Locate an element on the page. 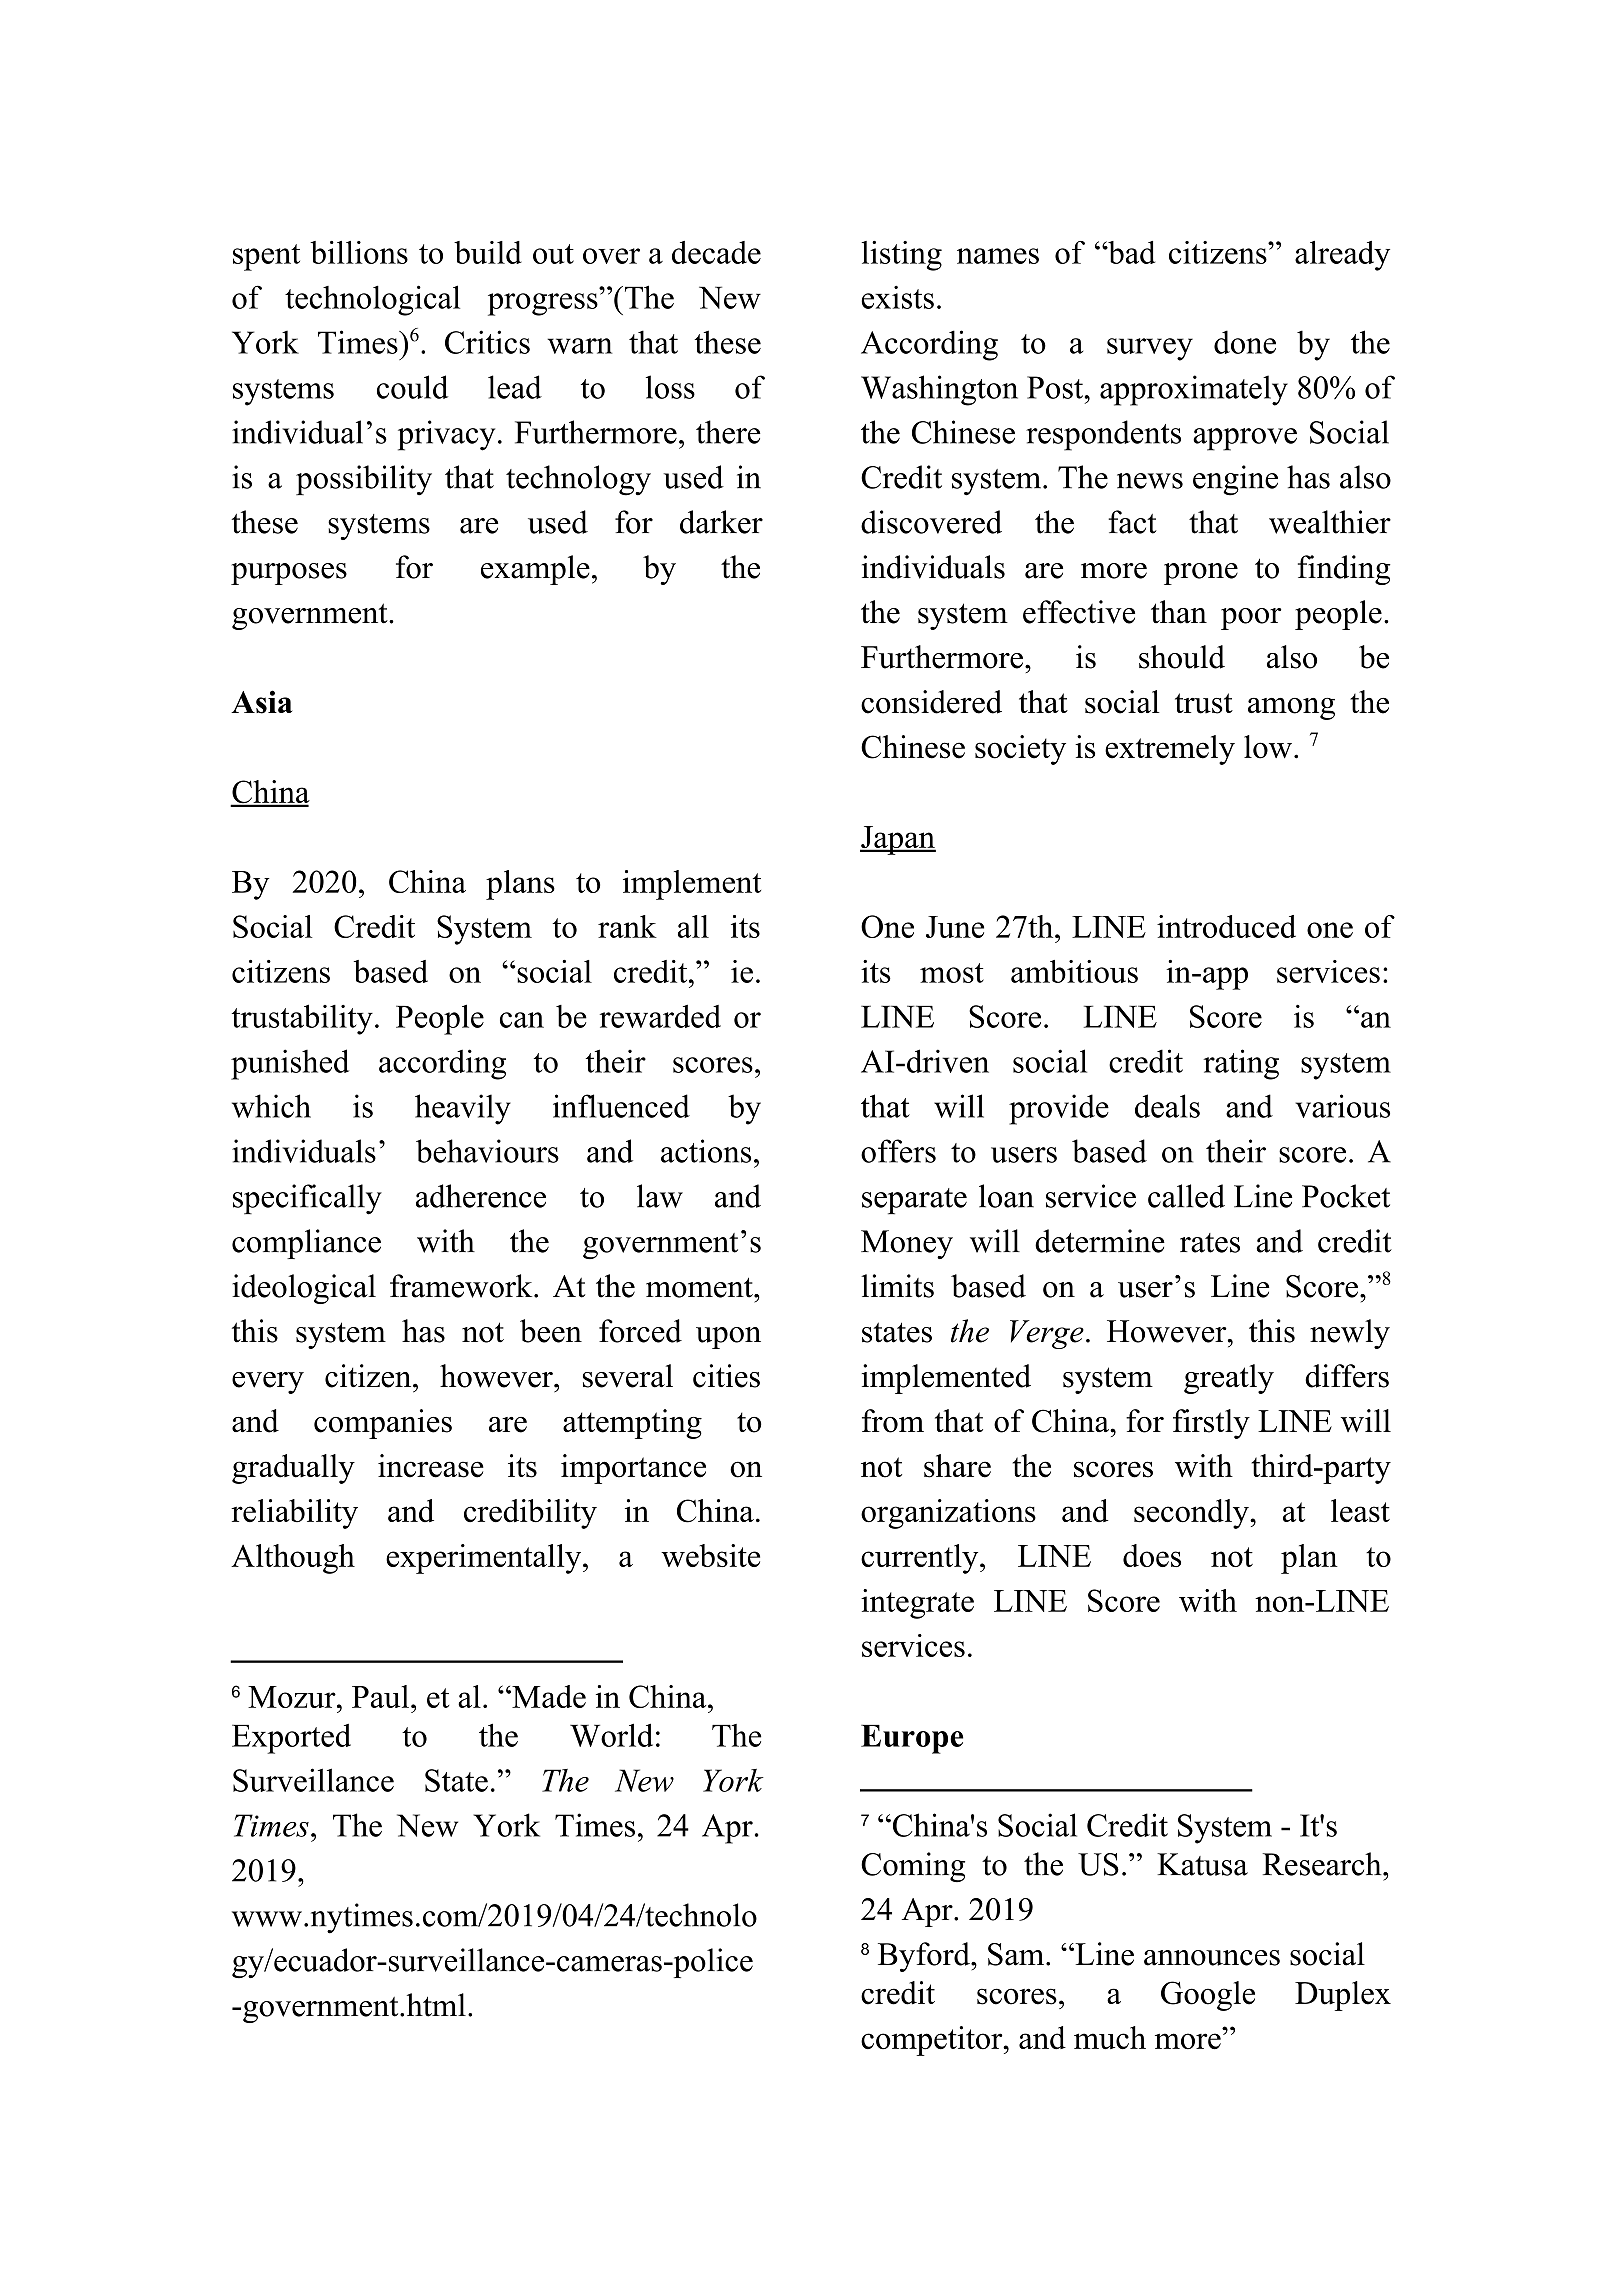 Image resolution: width=1622 pixels, height=2294 pixels. introduced is located at coordinates (1226, 926).
